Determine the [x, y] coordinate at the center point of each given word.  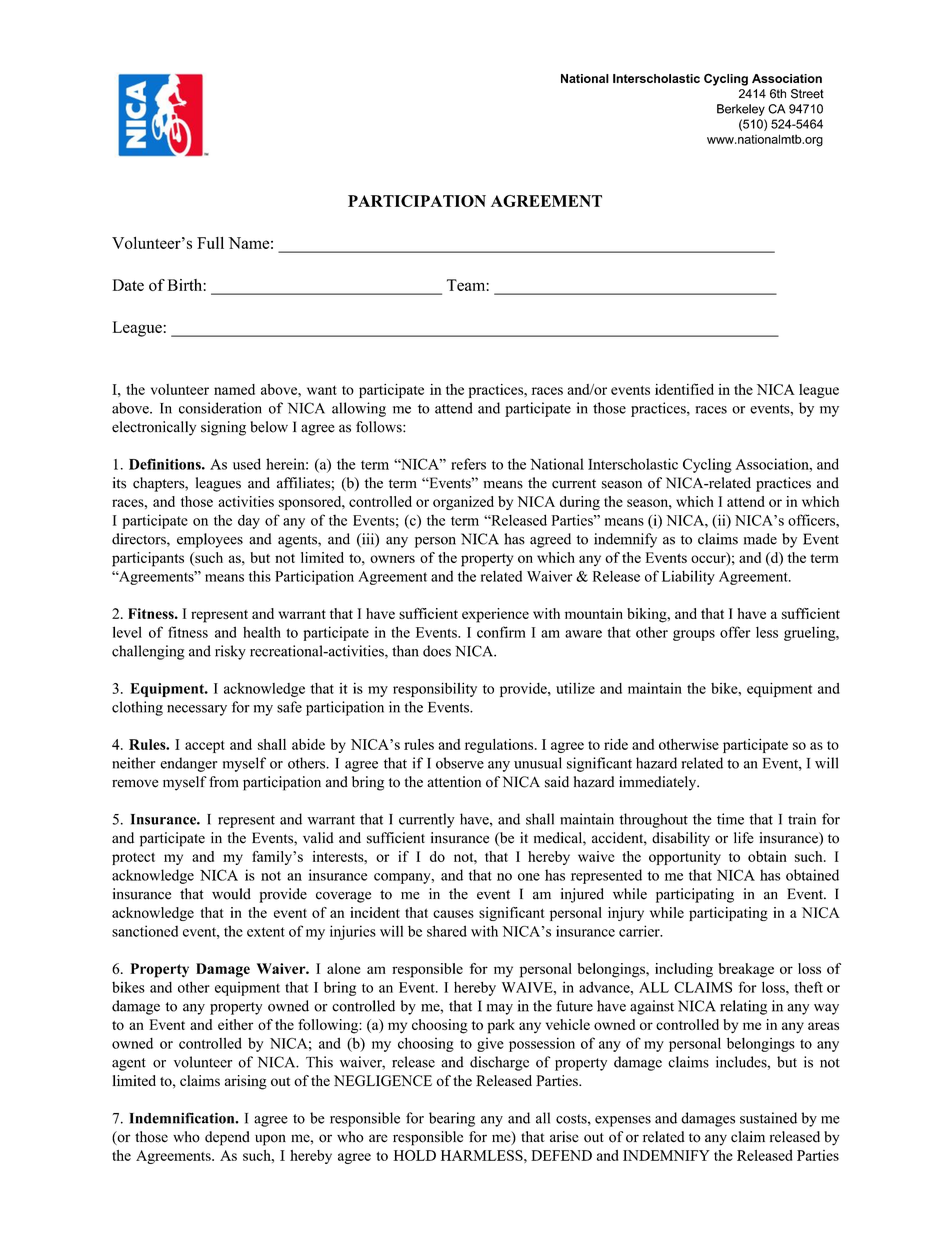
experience [495, 615]
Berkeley [741, 110]
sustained [768, 1118]
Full [210, 243]
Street [807, 94]
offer [735, 632]
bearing [452, 1119]
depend [227, 1138]
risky [230, 652]
